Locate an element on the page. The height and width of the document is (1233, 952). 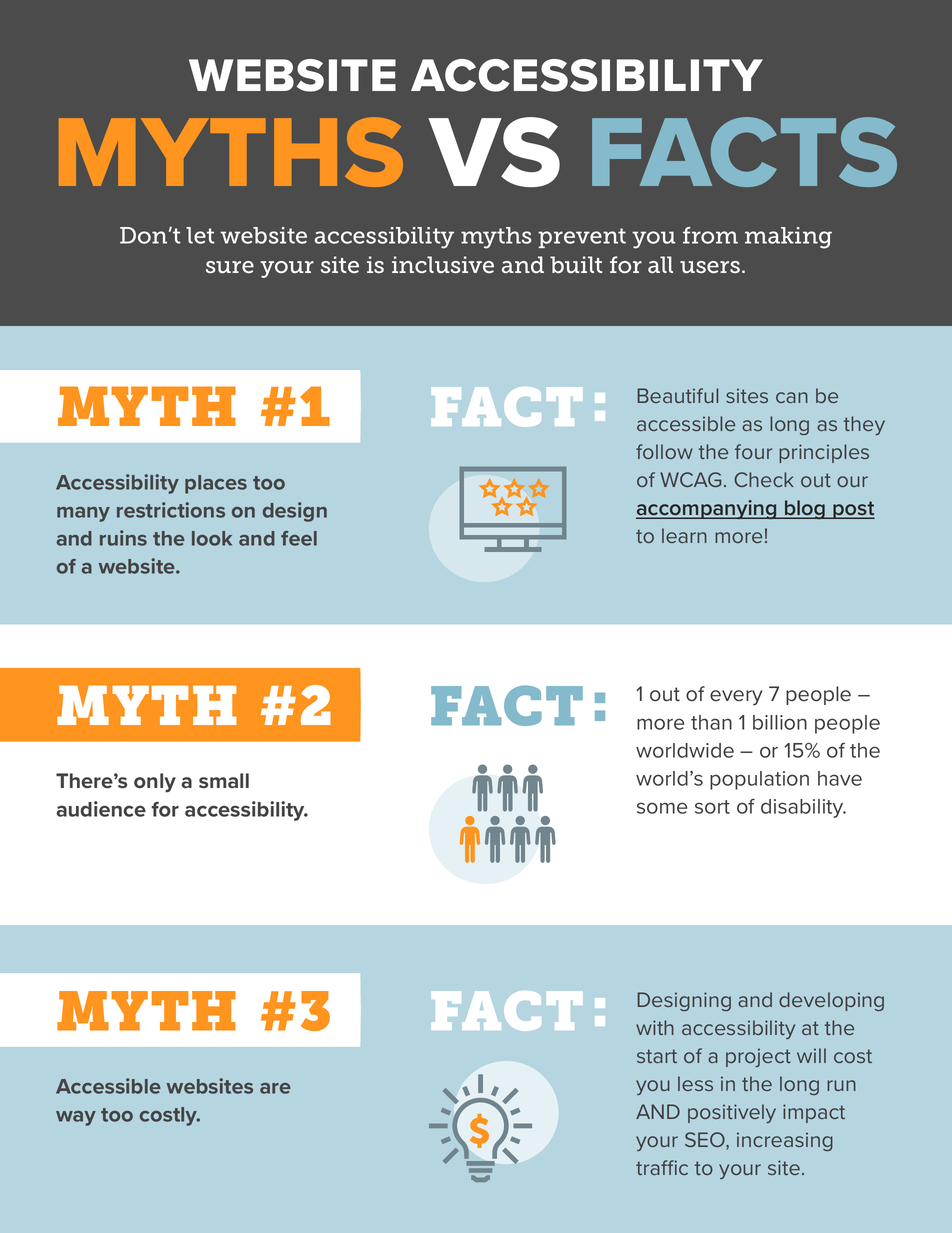
with is located at coordinates (655, 1027).
